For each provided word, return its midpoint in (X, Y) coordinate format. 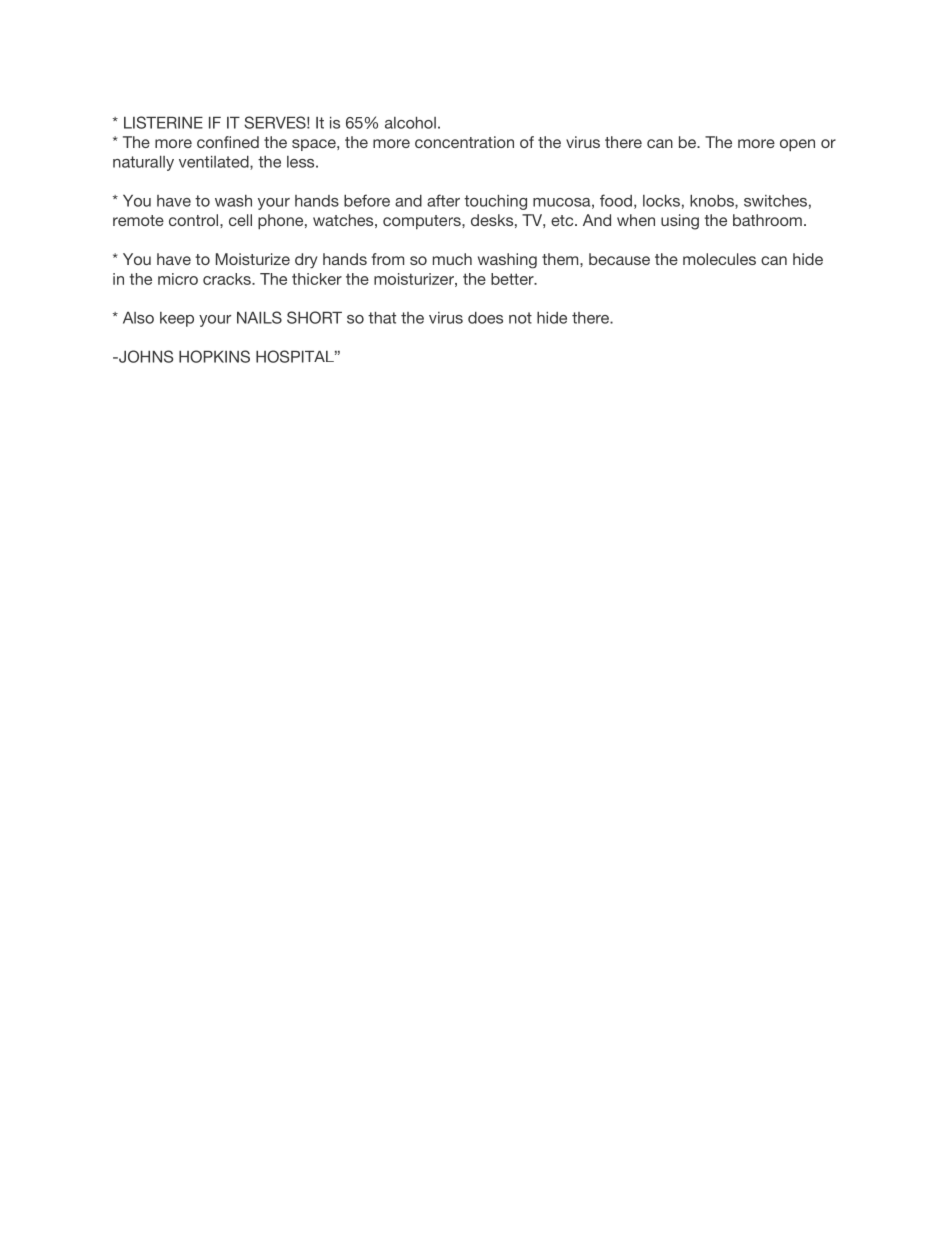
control (195, 220)
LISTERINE (163, 122)
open (797, 145)
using (680, 222)
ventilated (215, 163)
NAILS (259, 317)
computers (423, 222)
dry (306, 261)
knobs (713, 202)
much (452, 259)
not (520, 318)
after (443, 200)
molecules (719, 259)
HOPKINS (214, 356)
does (485, 318)
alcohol (410, 123)
